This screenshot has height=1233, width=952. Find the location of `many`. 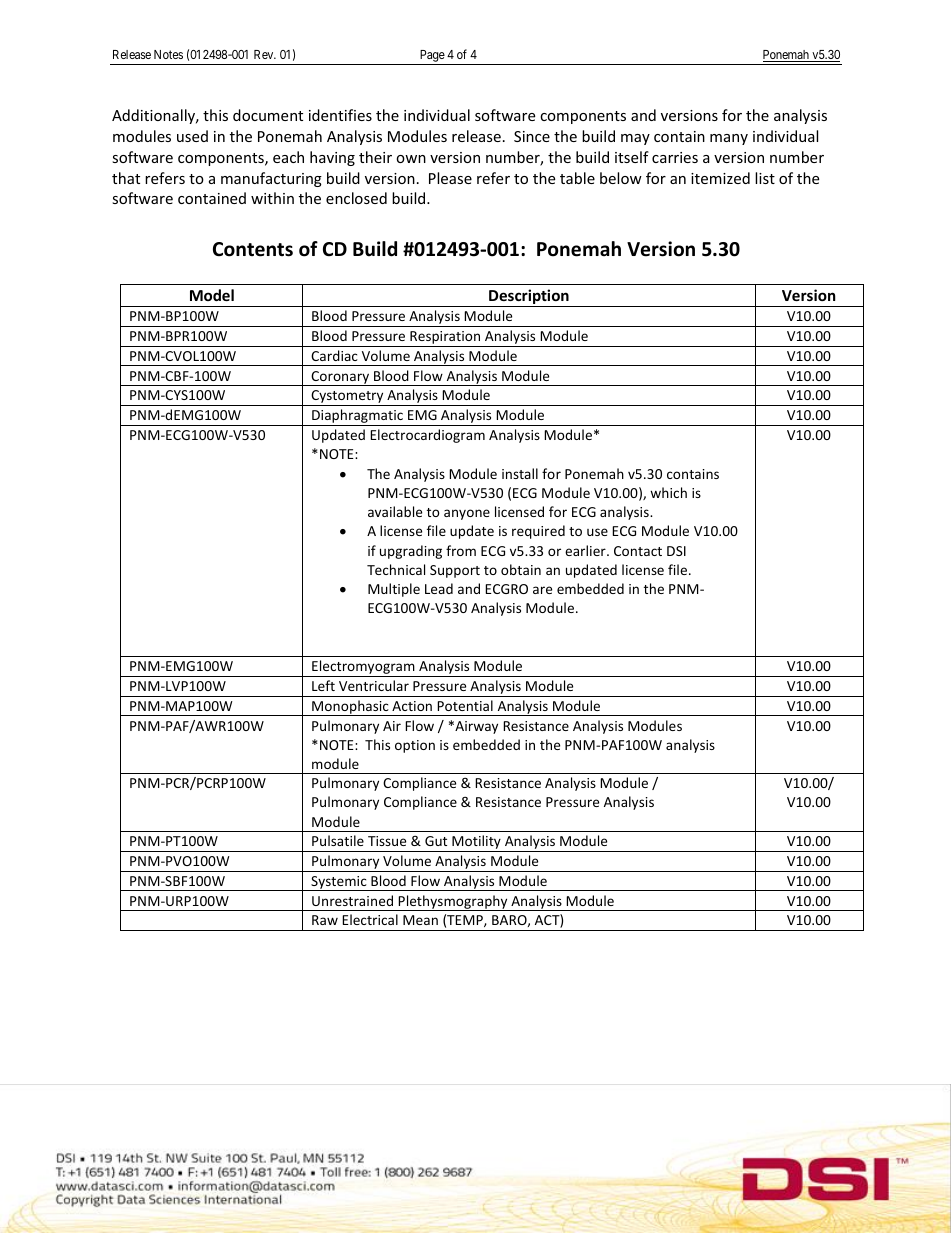

many is located at coordinates (729, 139).
